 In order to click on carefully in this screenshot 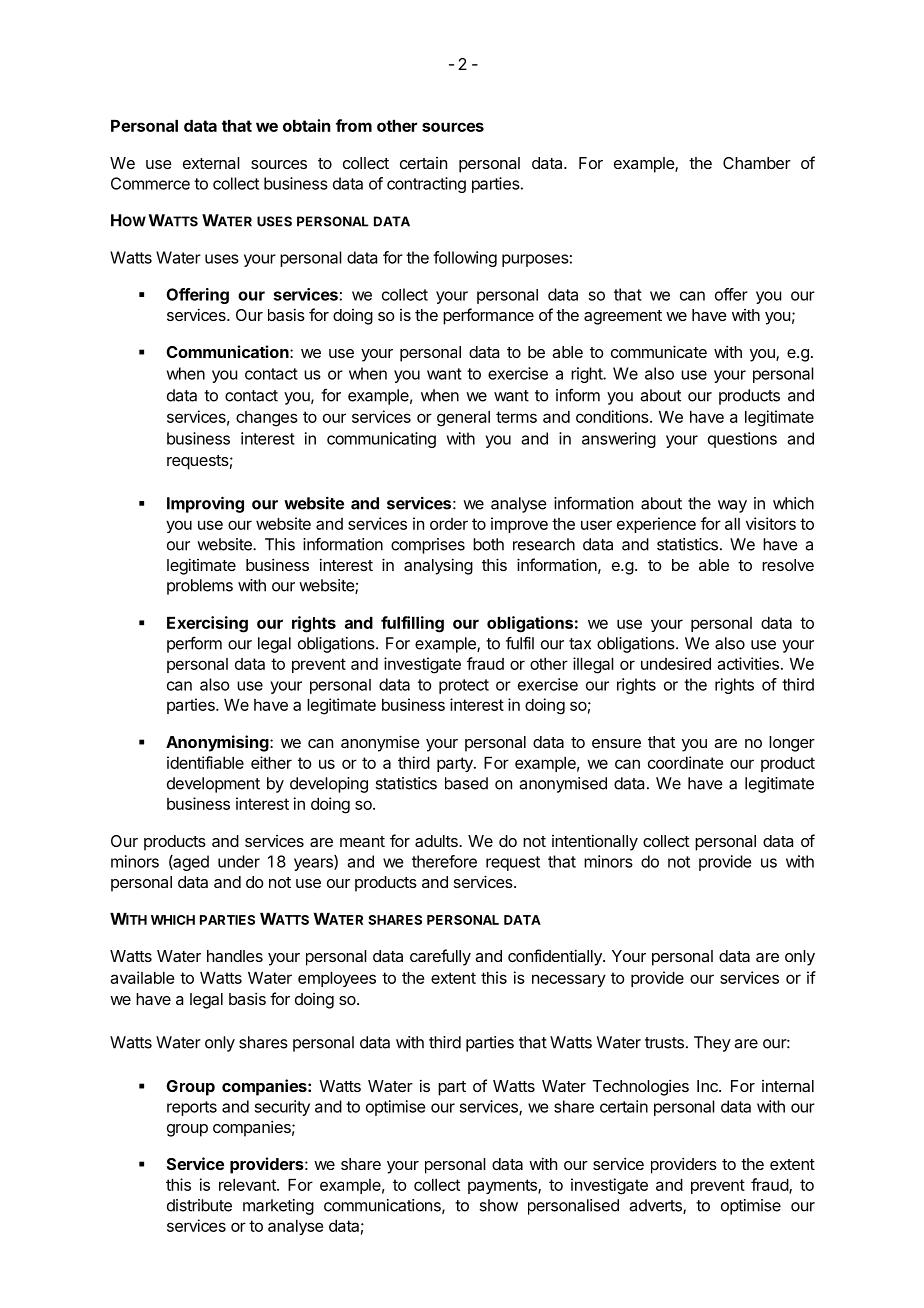, I will do `click(440, 957)`.
